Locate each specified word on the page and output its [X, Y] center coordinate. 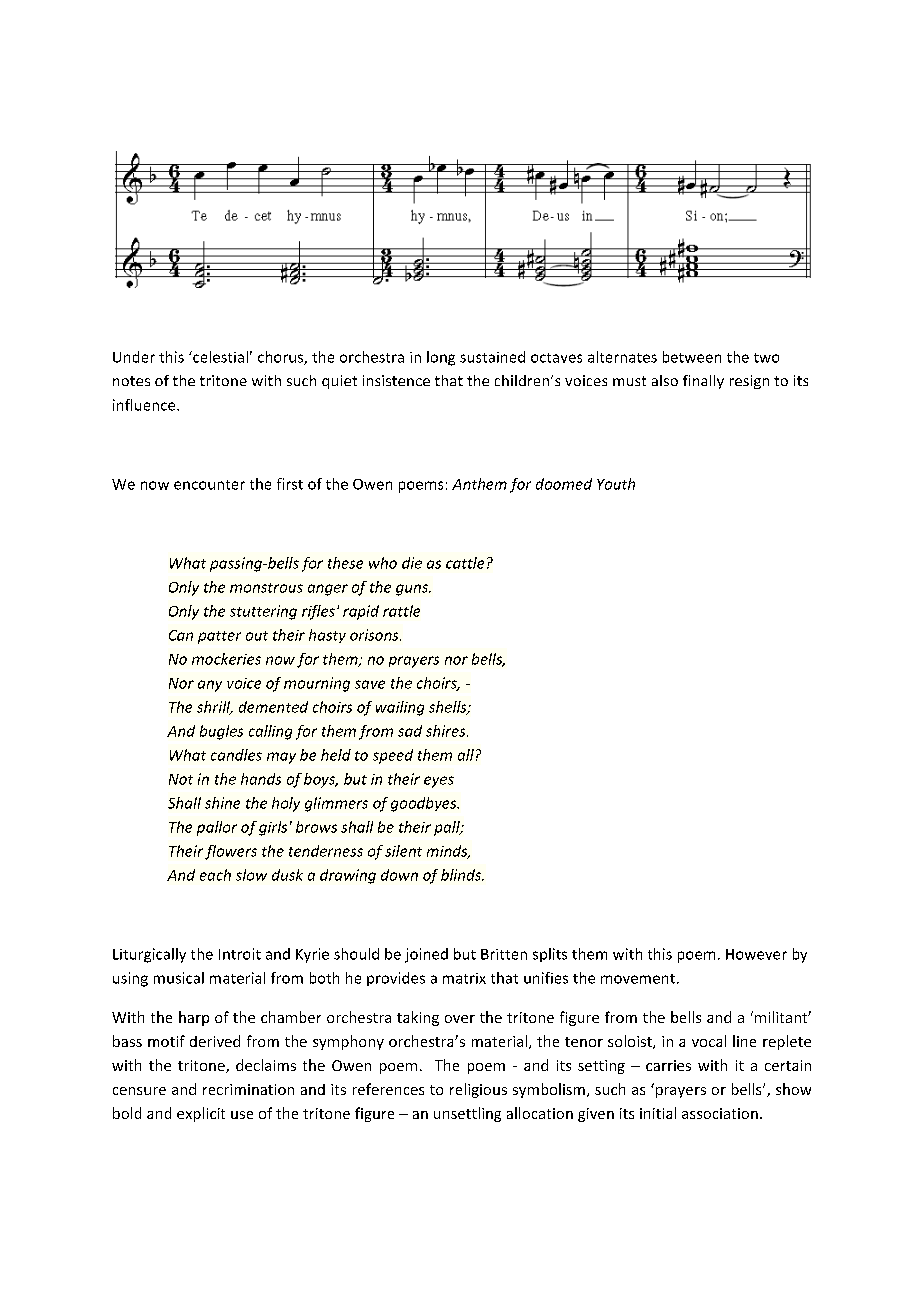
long [441, 358]
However [756, 954]
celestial [219, 357]
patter [219, 637]
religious [478, 1090]
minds [448, 852]
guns [413, 590]
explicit [201, 1114]
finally [703, 382]
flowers [231, 852]
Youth [616, 484]
